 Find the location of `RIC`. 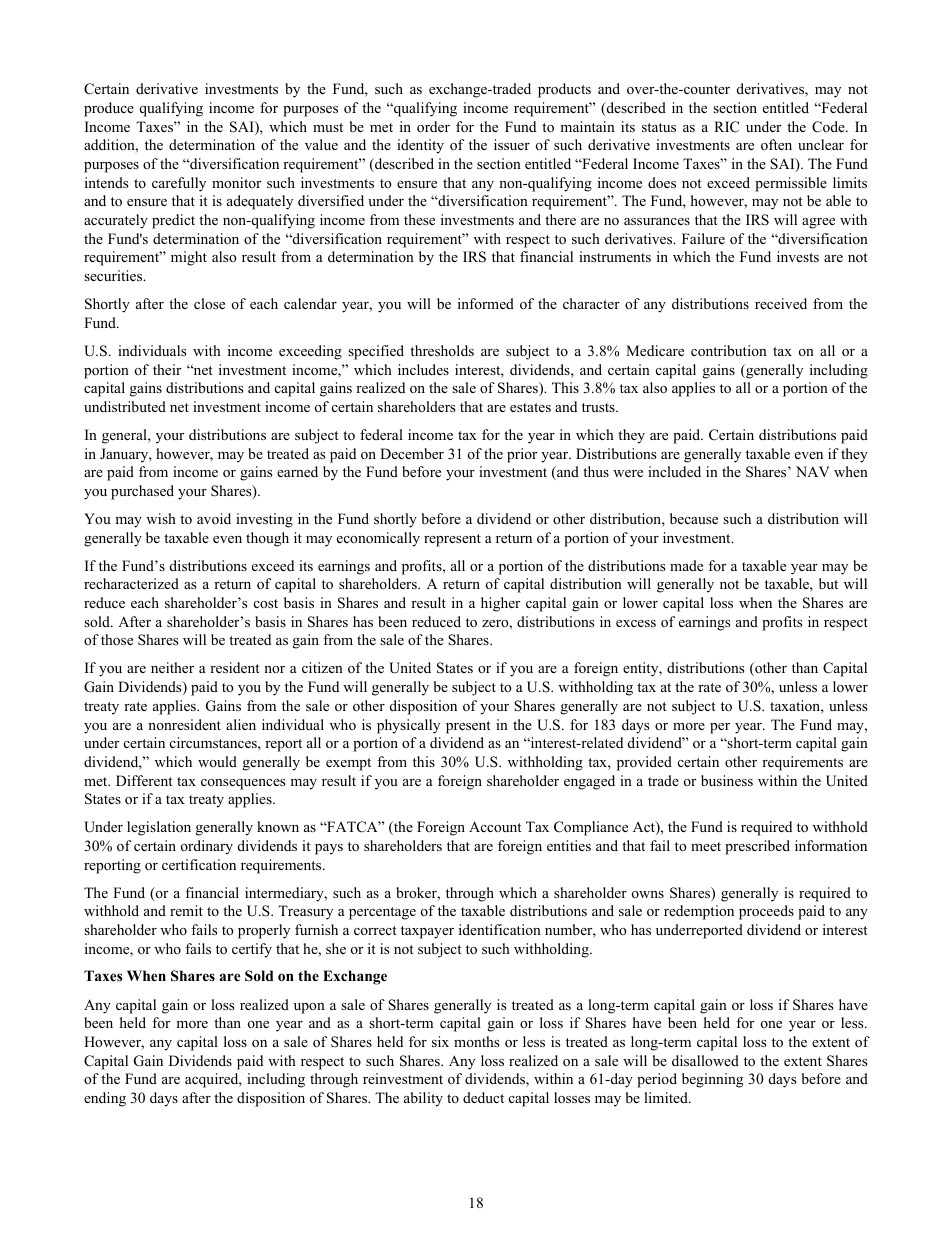

RIC is located at coordinates (726, 127).
